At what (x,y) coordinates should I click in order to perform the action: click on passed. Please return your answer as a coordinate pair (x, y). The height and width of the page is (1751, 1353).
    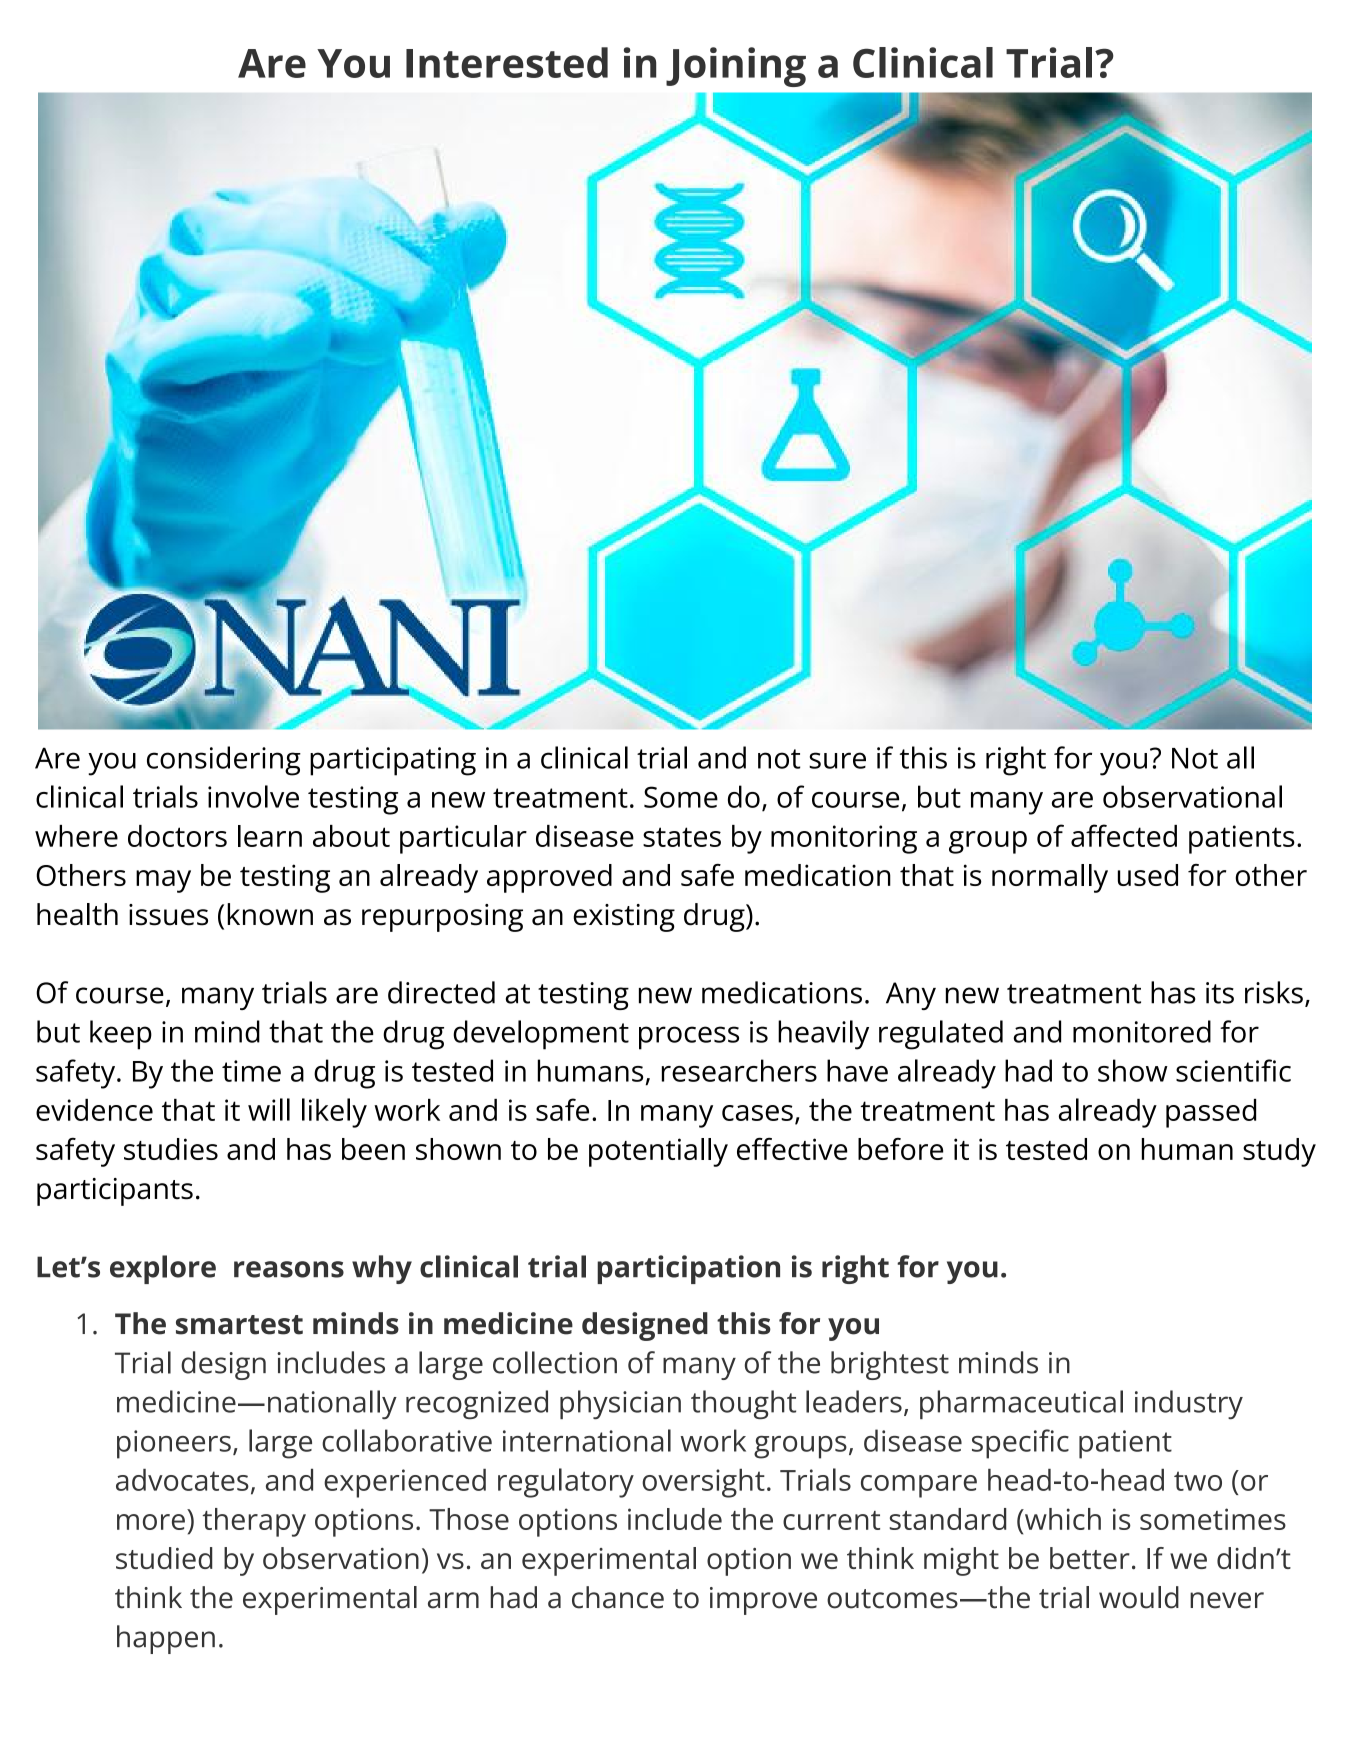
    Looking at the image, I should click on (1211, 1113).
